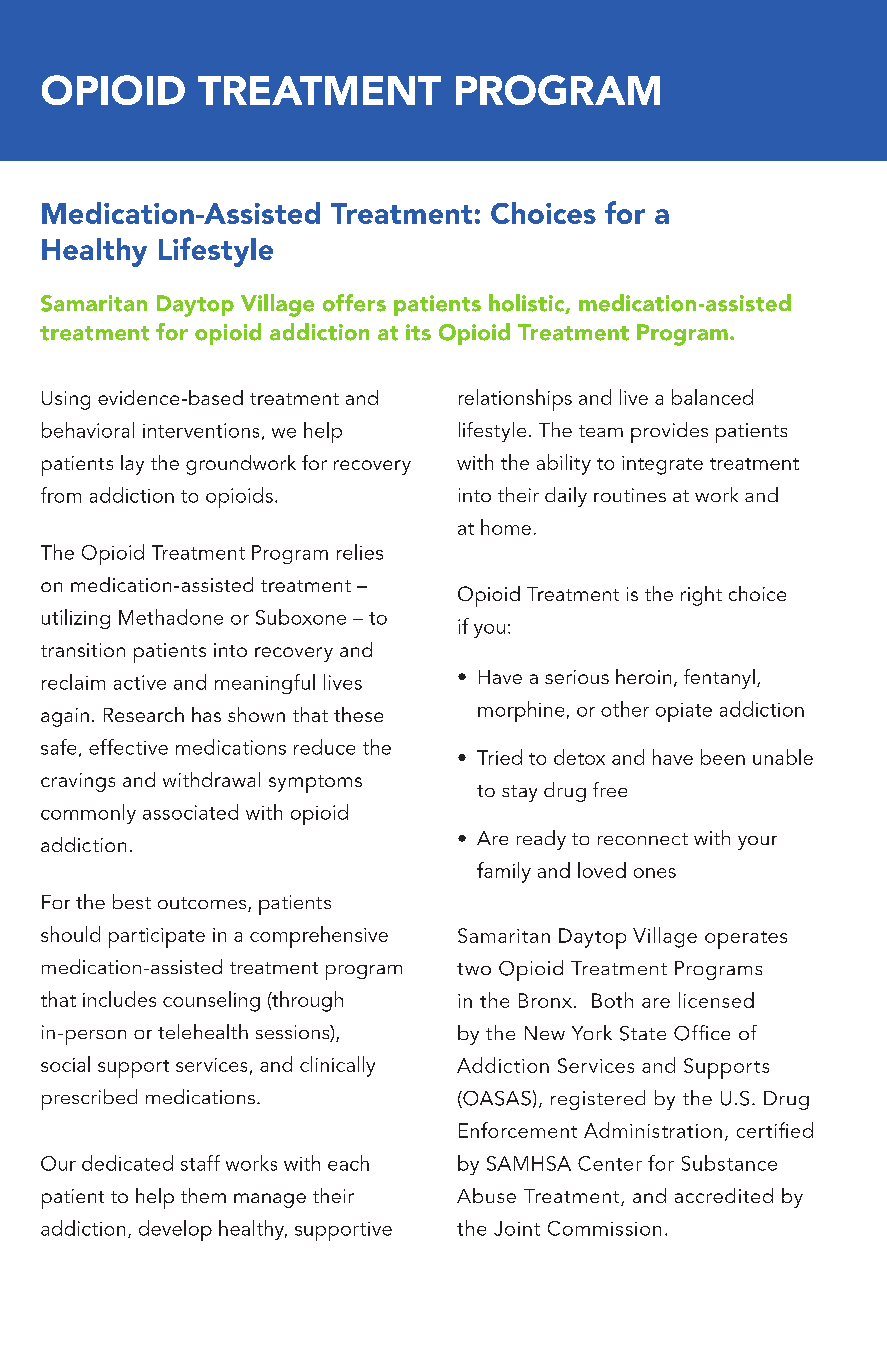 This screenshot has width=887, height=1372. What do you see at coordinates (701, 596) in the screenshot?
I see `right` at bounding box center [701, 596].
